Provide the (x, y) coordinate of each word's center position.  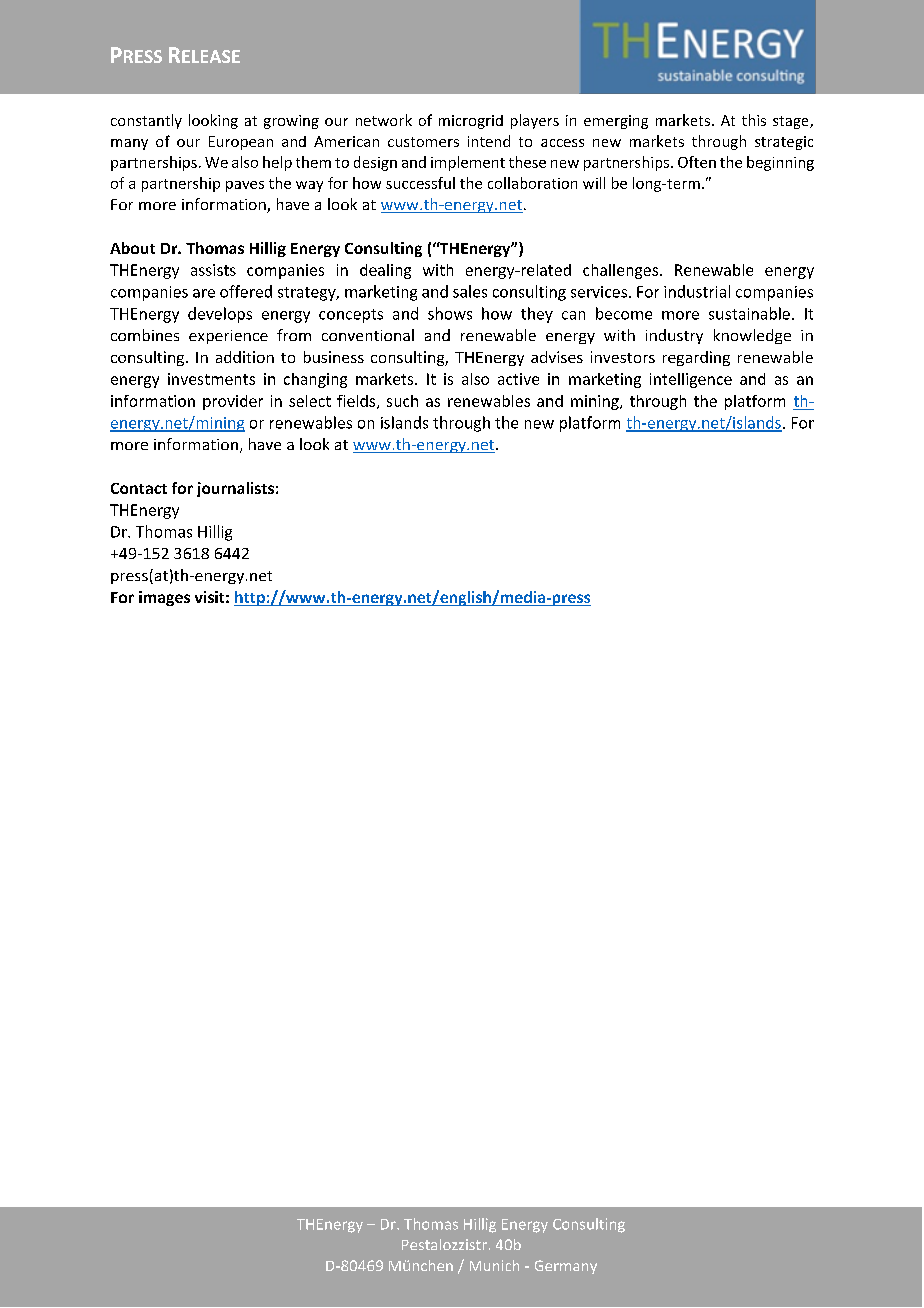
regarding (696, 358)
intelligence (691, 380)
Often (697, 162)
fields (357, 402)
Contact (139, 488)
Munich (494, 1265)
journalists (235, 489)
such (402, 401)
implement (468, 163)
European (241, 143)
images (164, 598)
